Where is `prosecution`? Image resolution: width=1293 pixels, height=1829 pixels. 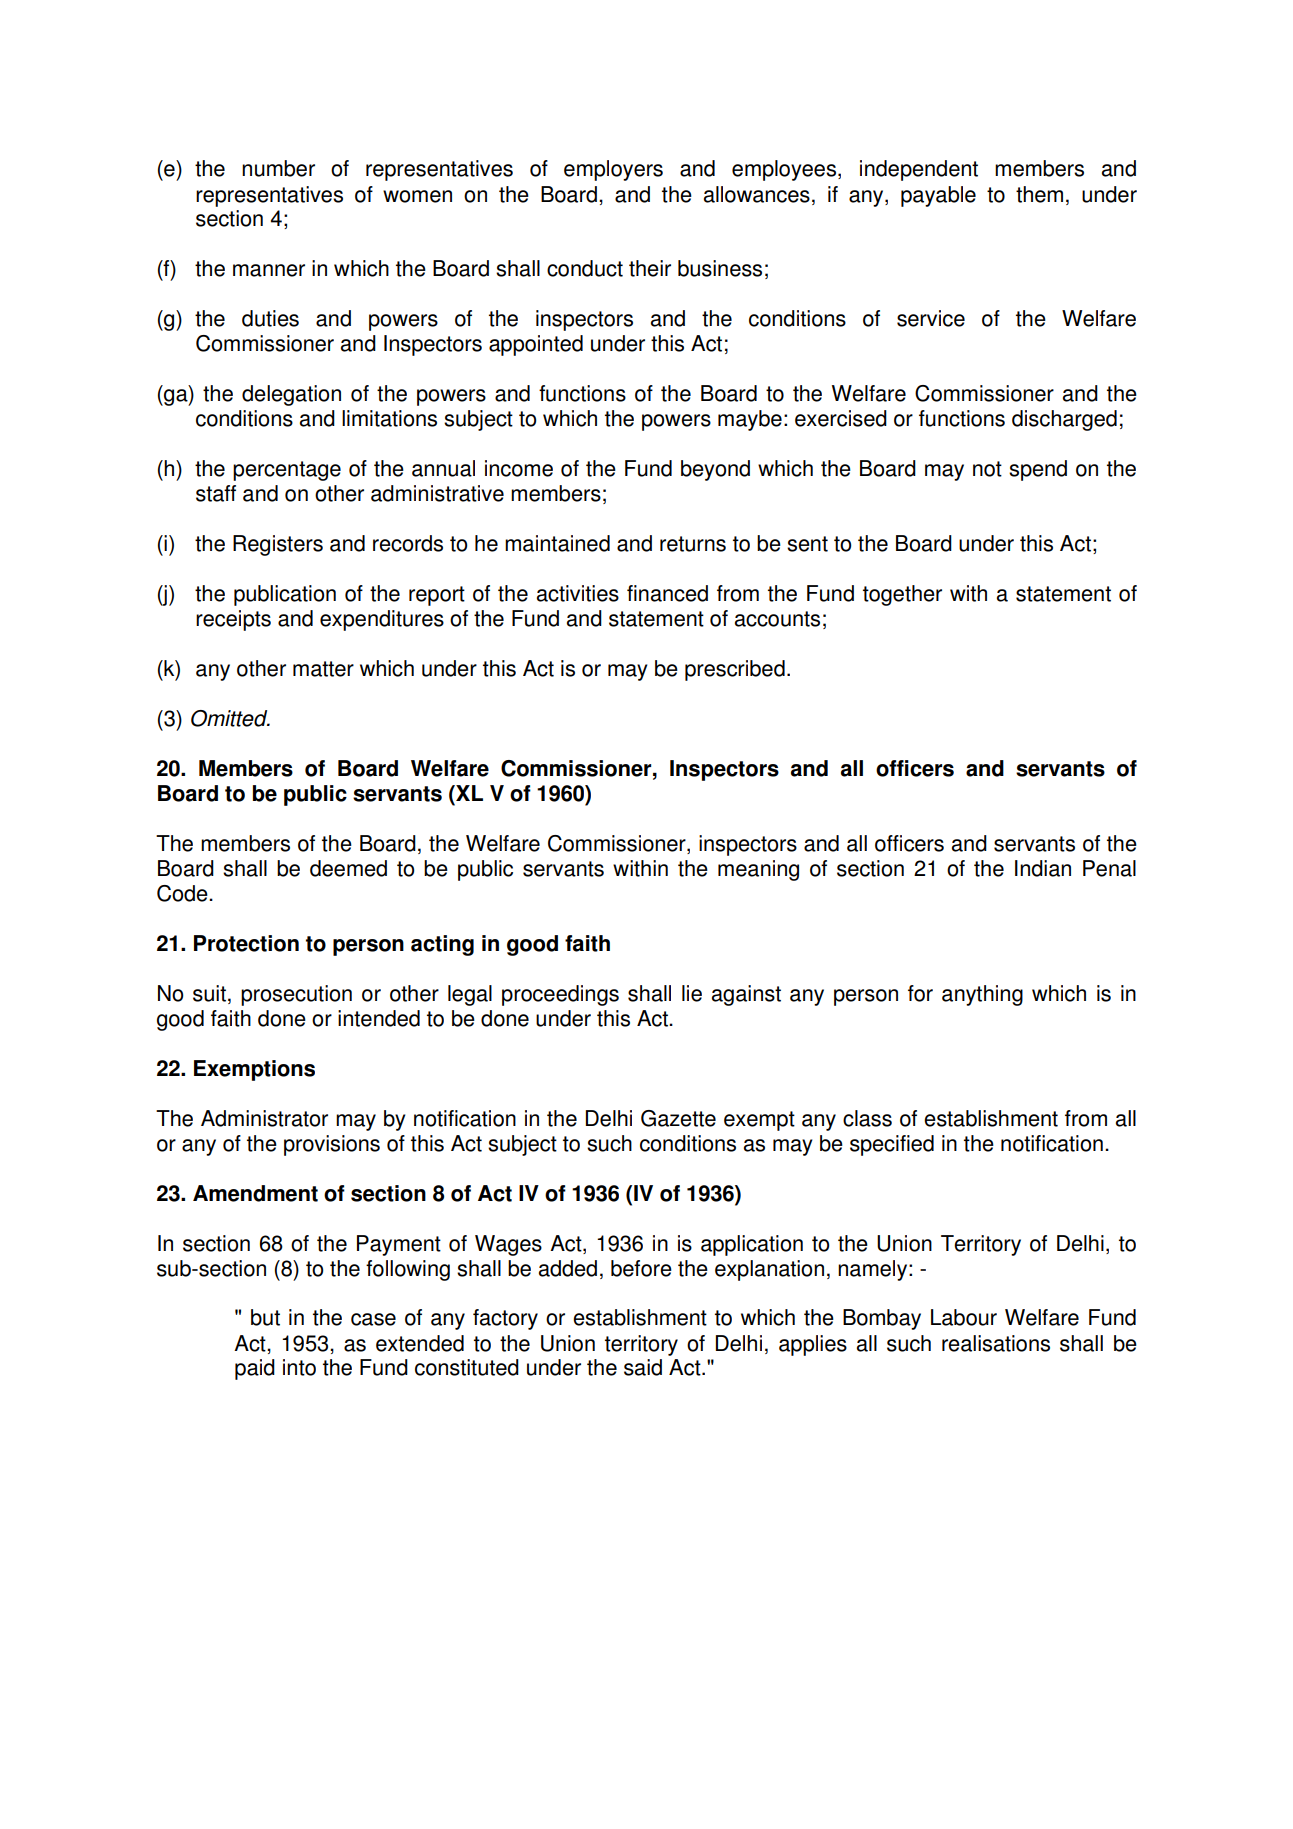 prosecution is located at coordinates (296, 995).
